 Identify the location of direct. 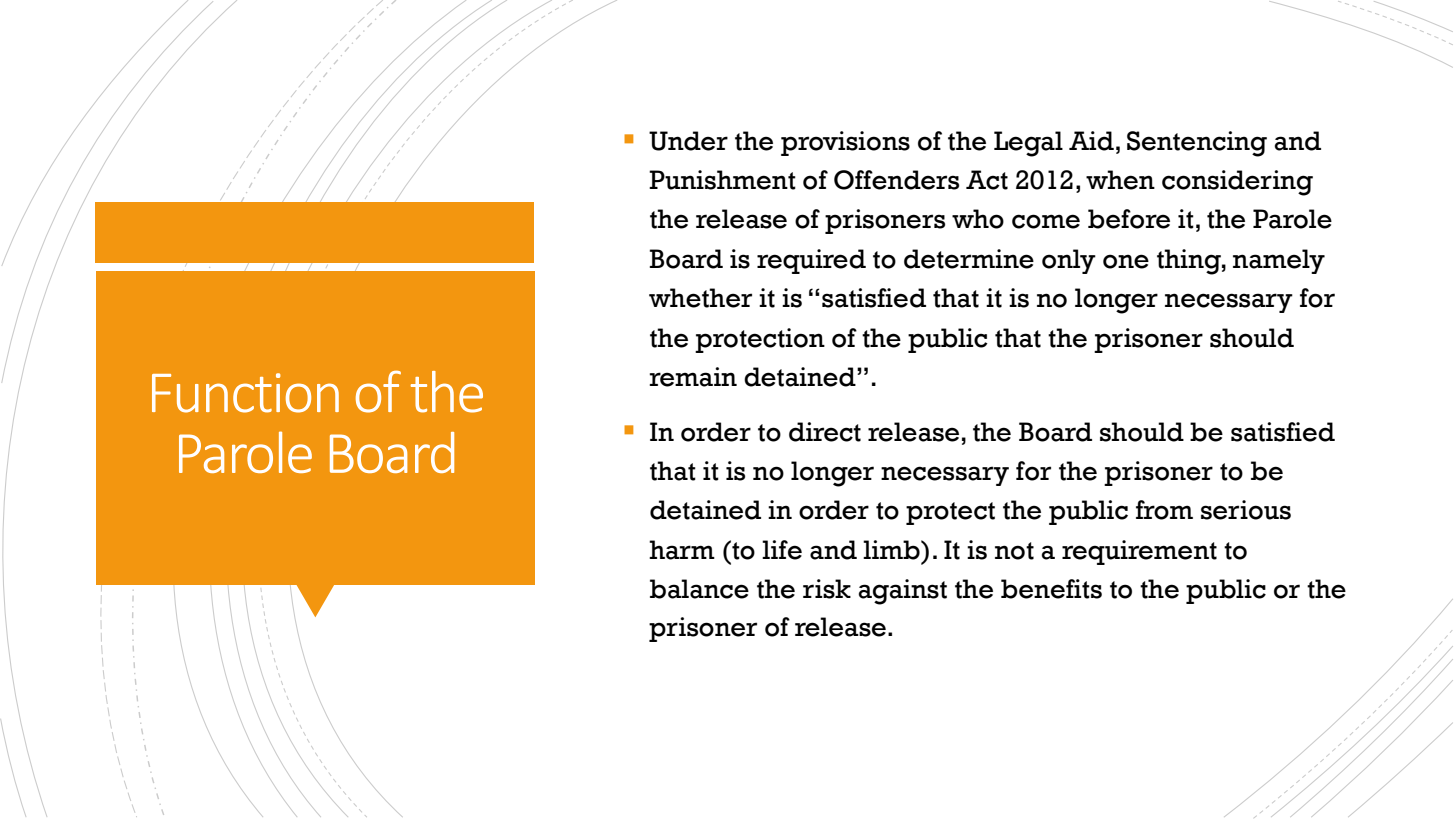
(825, 432).
